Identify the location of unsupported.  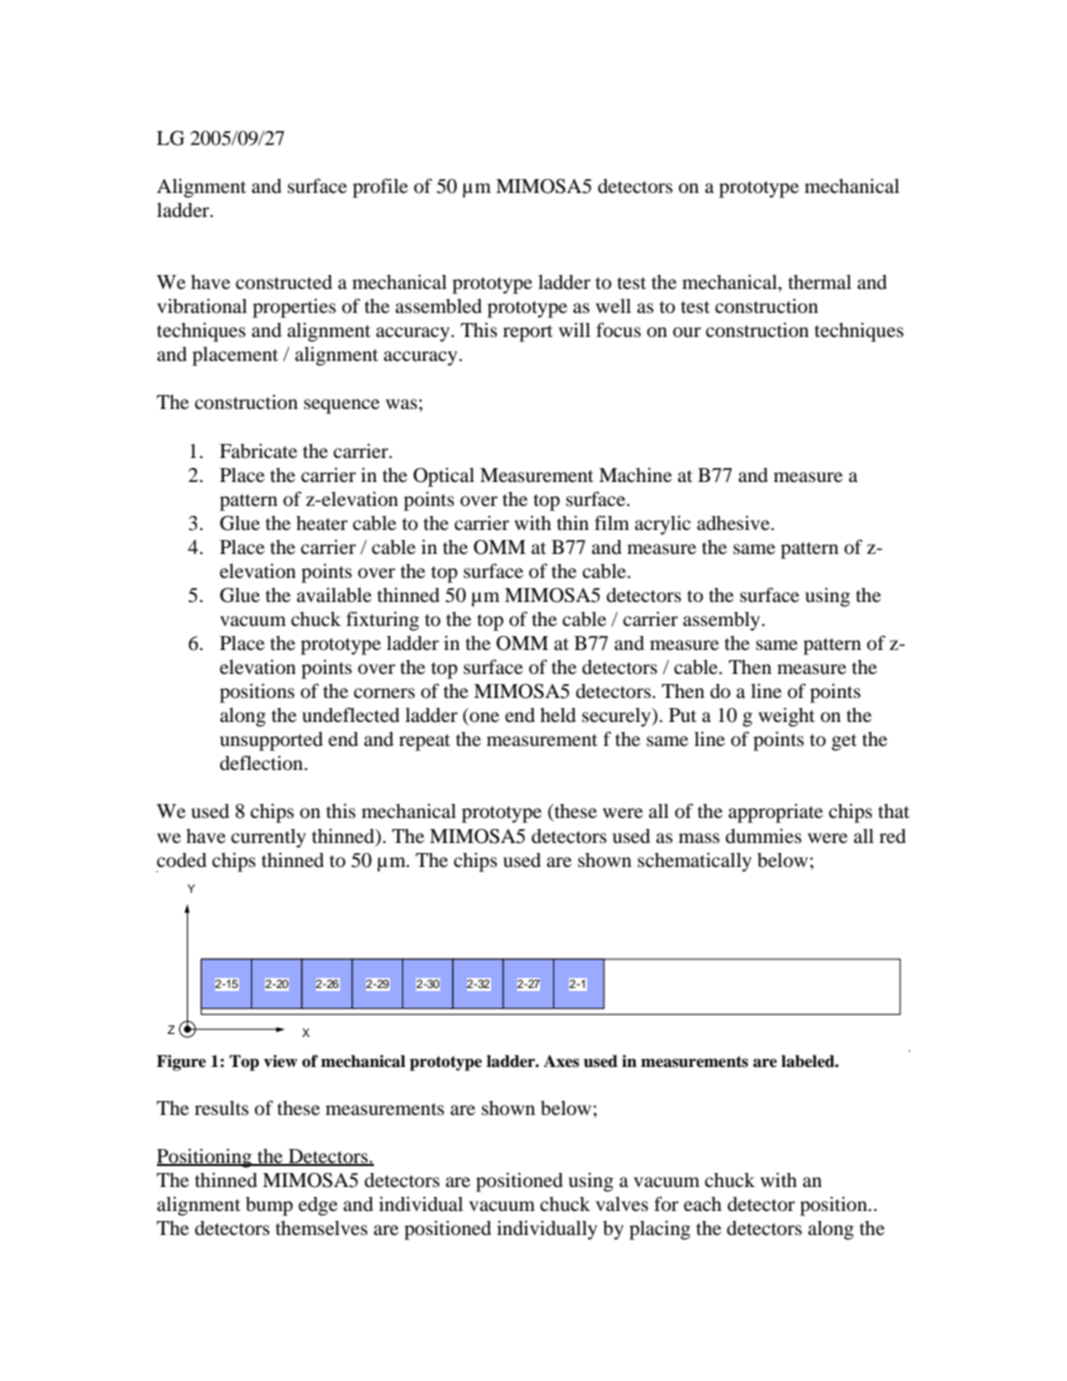
(271, 741).
